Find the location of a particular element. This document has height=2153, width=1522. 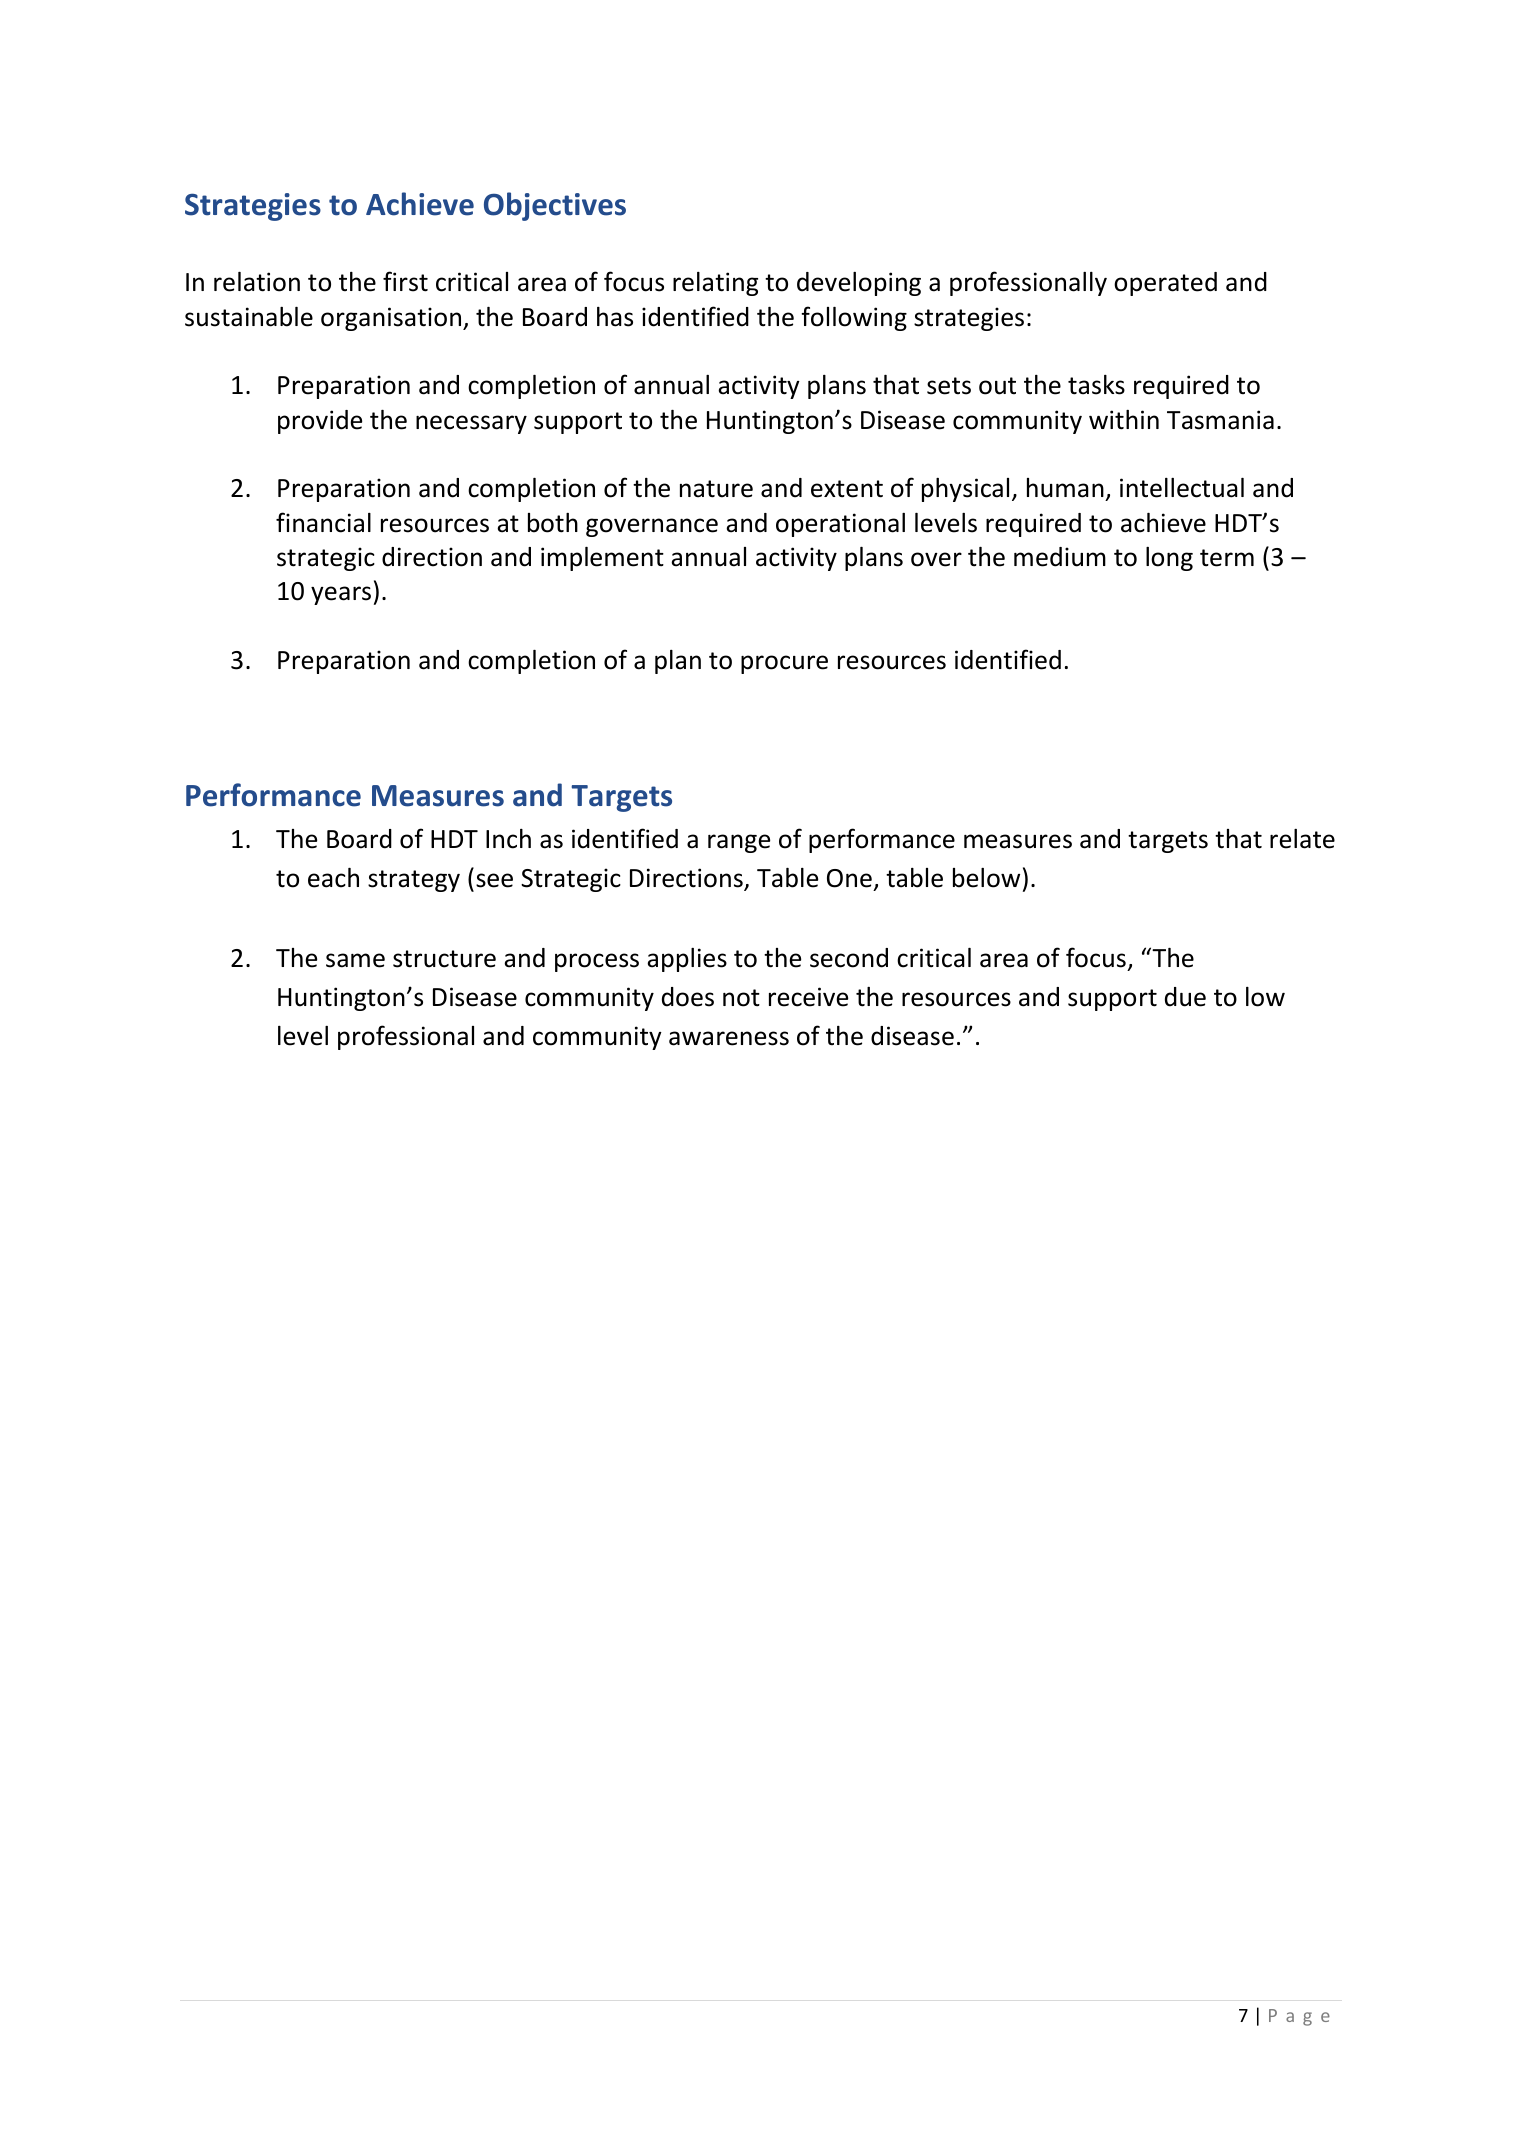

same is located at coordinates (355, 960).
